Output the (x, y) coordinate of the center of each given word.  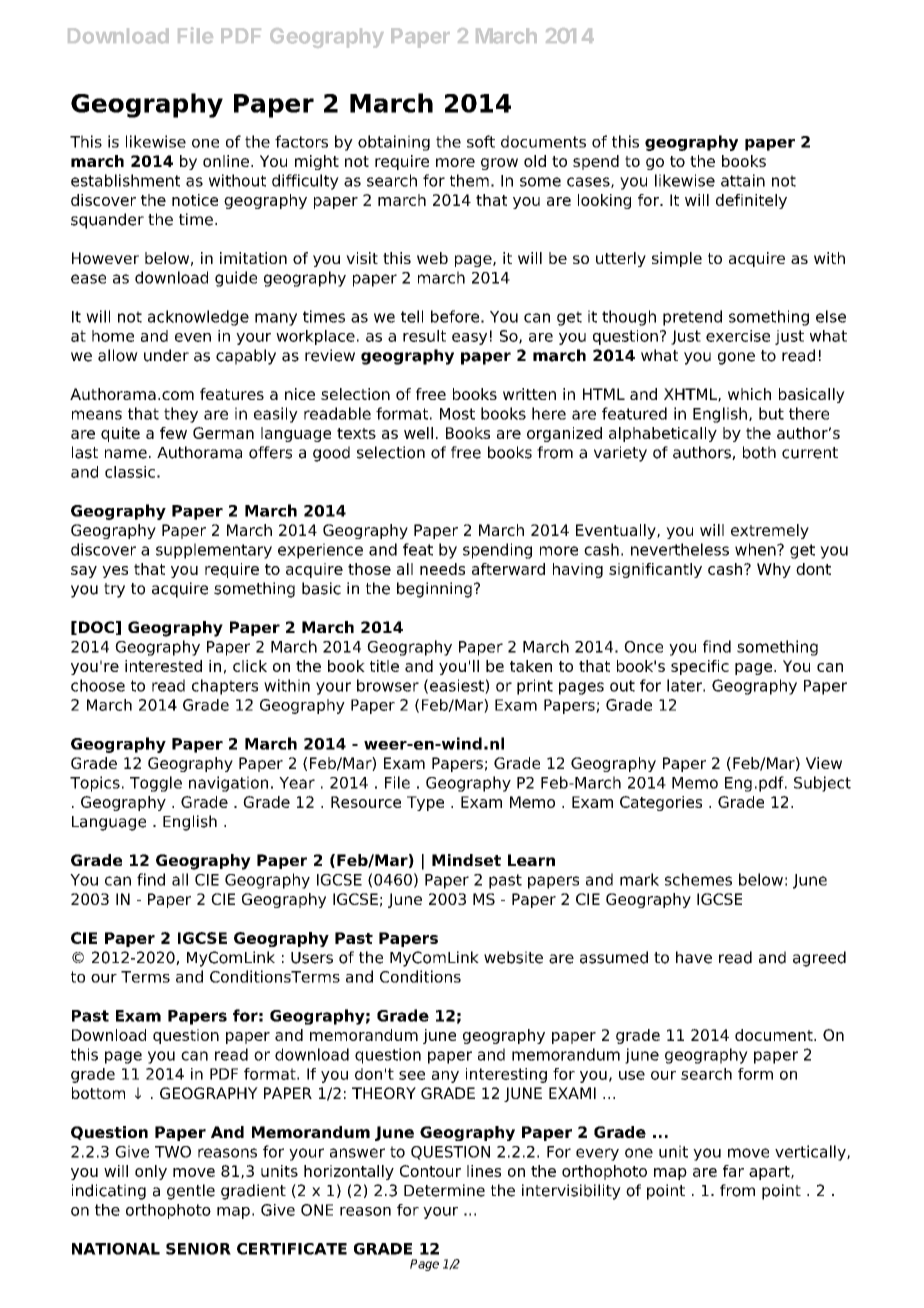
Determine (444, 1190)
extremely (770, 531)
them (469, 180)
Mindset (466, 860)
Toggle (156, 784)
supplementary (214, 551)
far (733, 1171)
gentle (191, 1192)
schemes (698, 879)
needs (442, 569)
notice (195, 200)
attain (743, 180)
